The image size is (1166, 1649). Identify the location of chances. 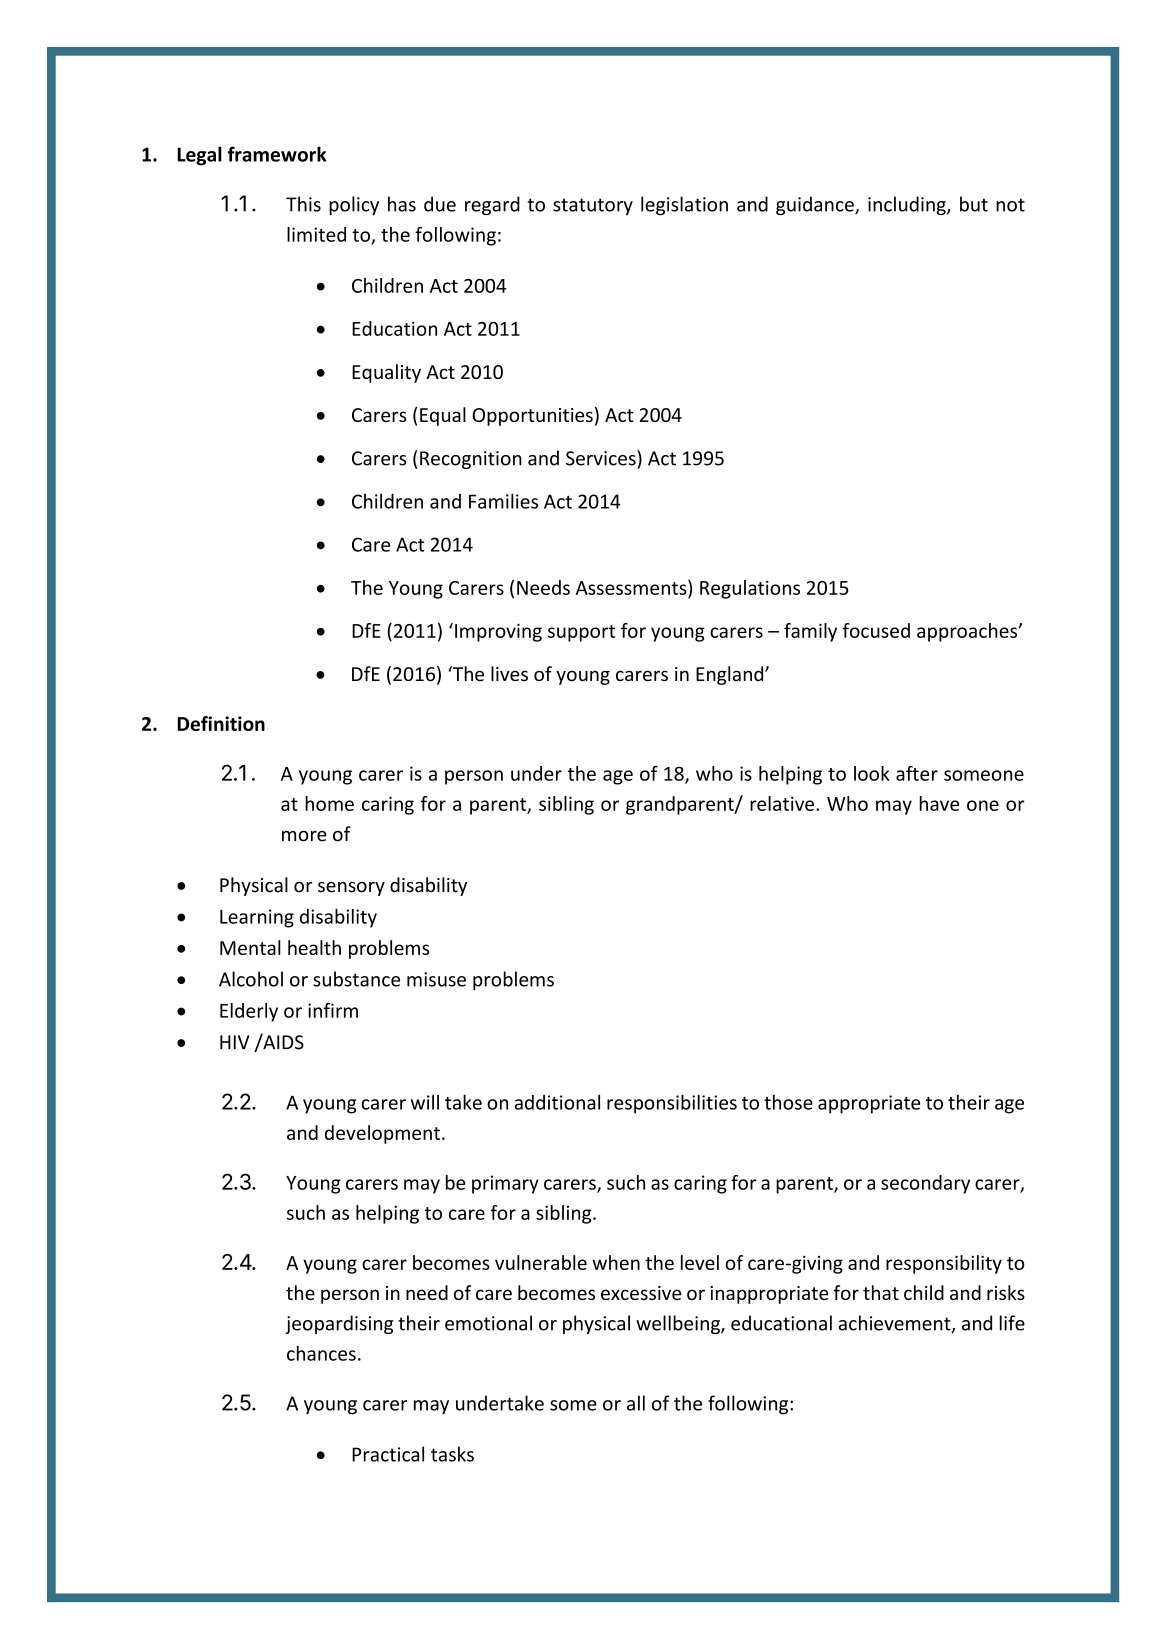
(321, 1353).
